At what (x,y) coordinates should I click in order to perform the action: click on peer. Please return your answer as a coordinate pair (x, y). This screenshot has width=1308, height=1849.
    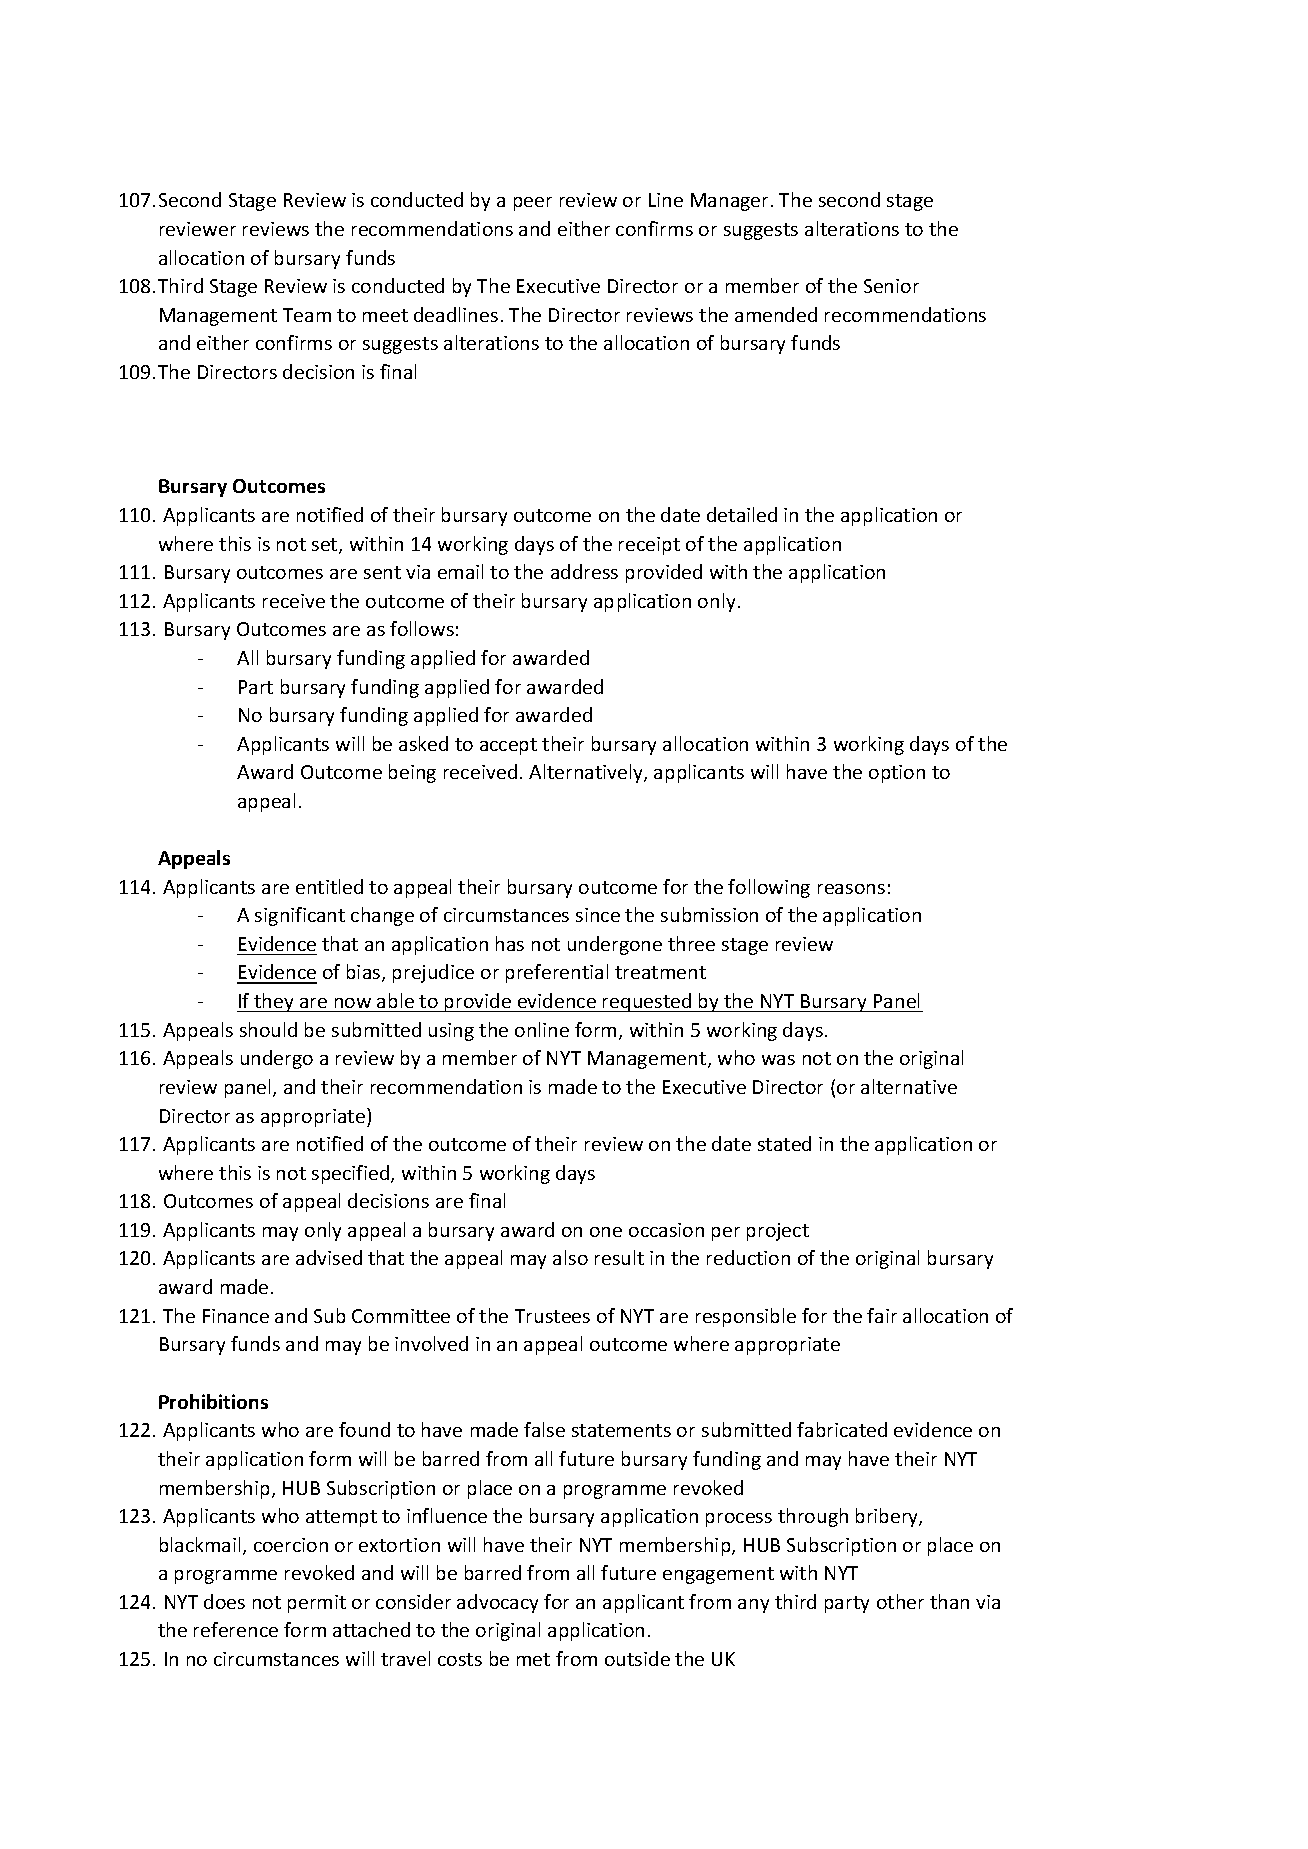
    Looking at the image, I should click on (533, 204).
